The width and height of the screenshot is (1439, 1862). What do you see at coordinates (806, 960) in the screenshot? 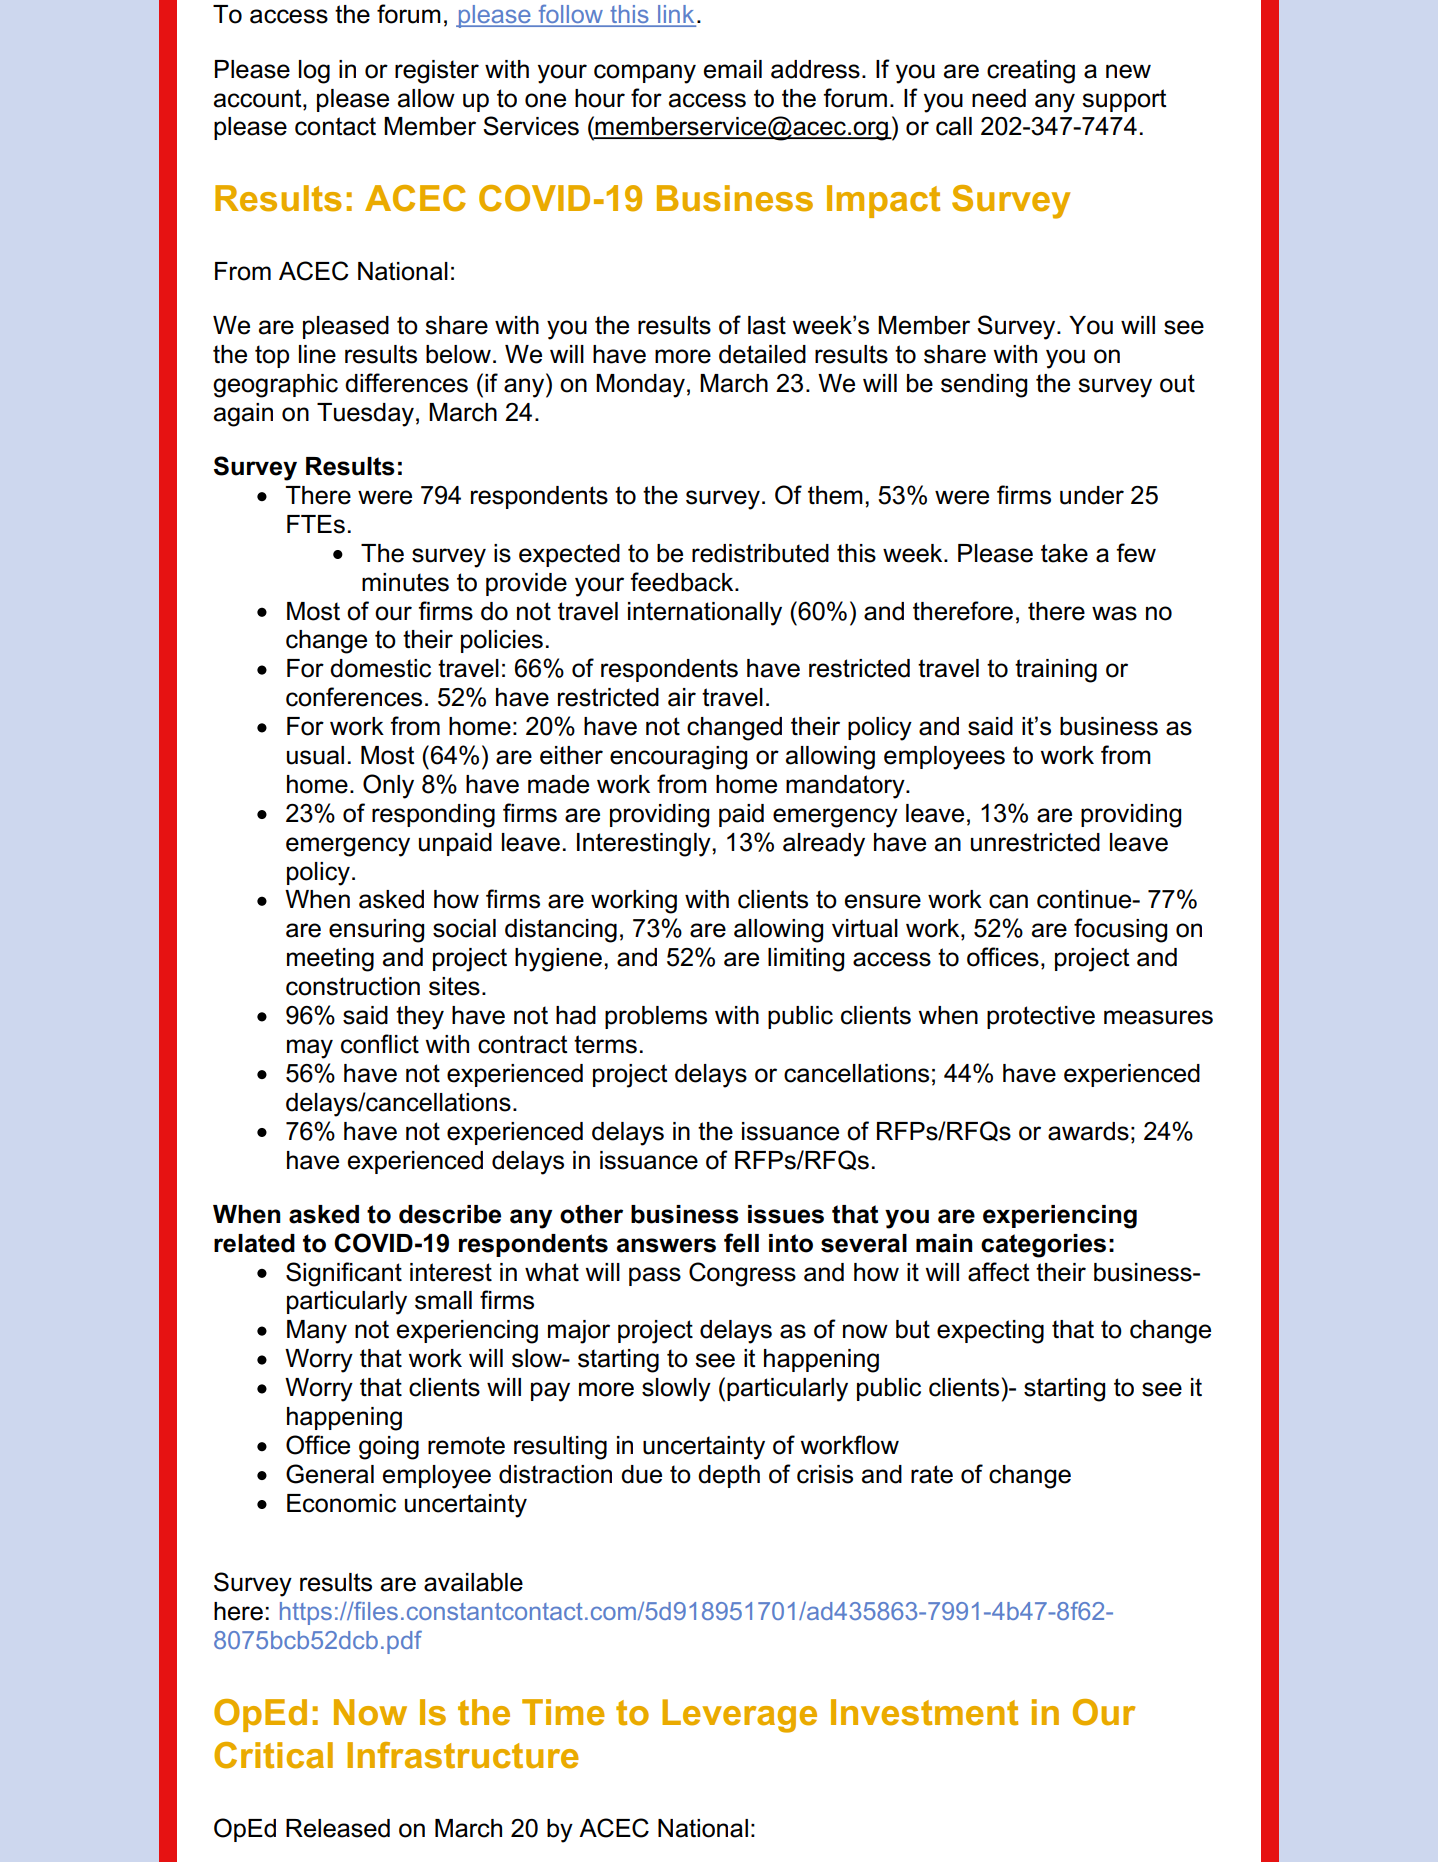
I see `limiting` at bounding box center [806, 960].
